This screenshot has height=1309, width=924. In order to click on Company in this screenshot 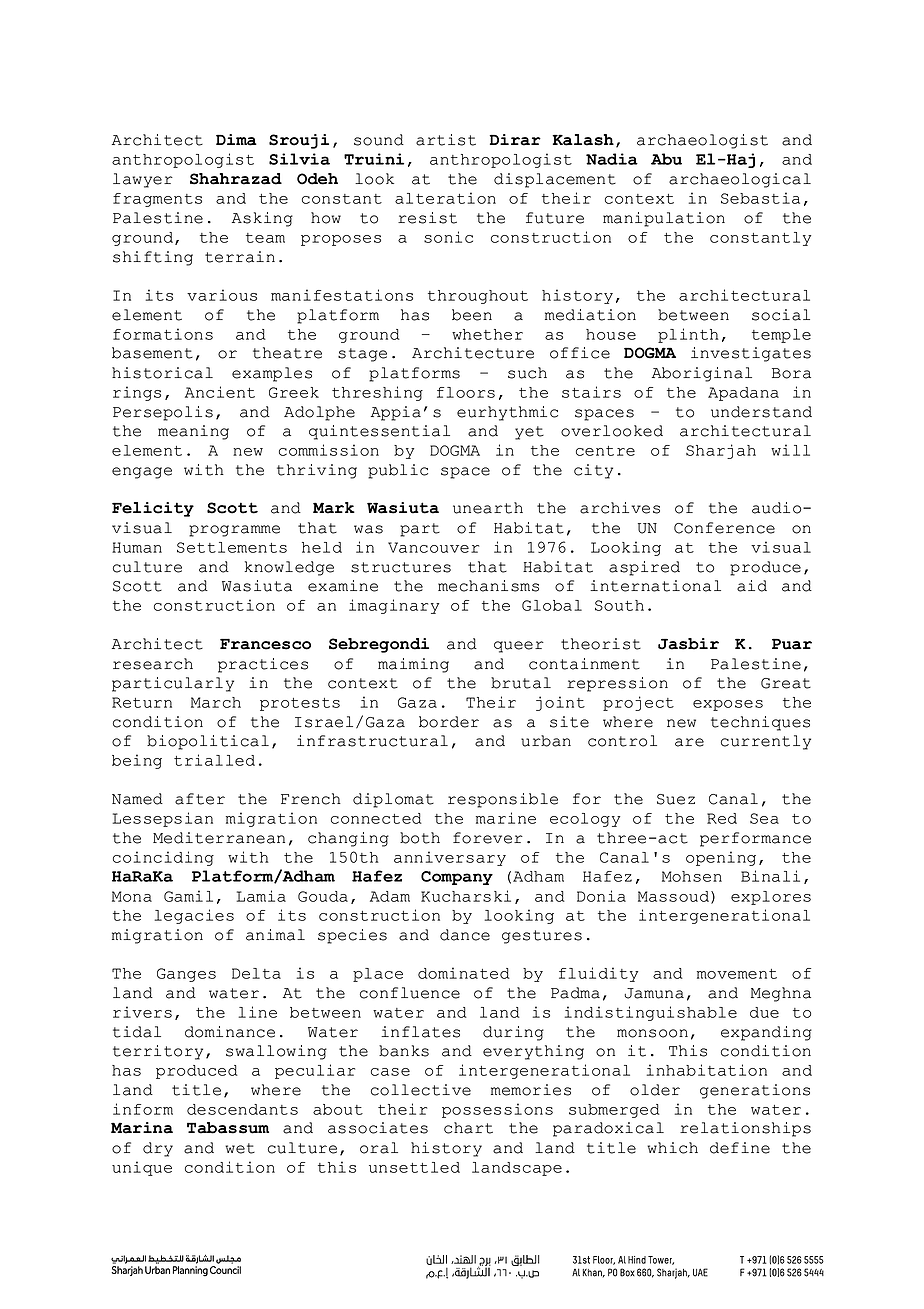, I will do `click(457, 878)`.
